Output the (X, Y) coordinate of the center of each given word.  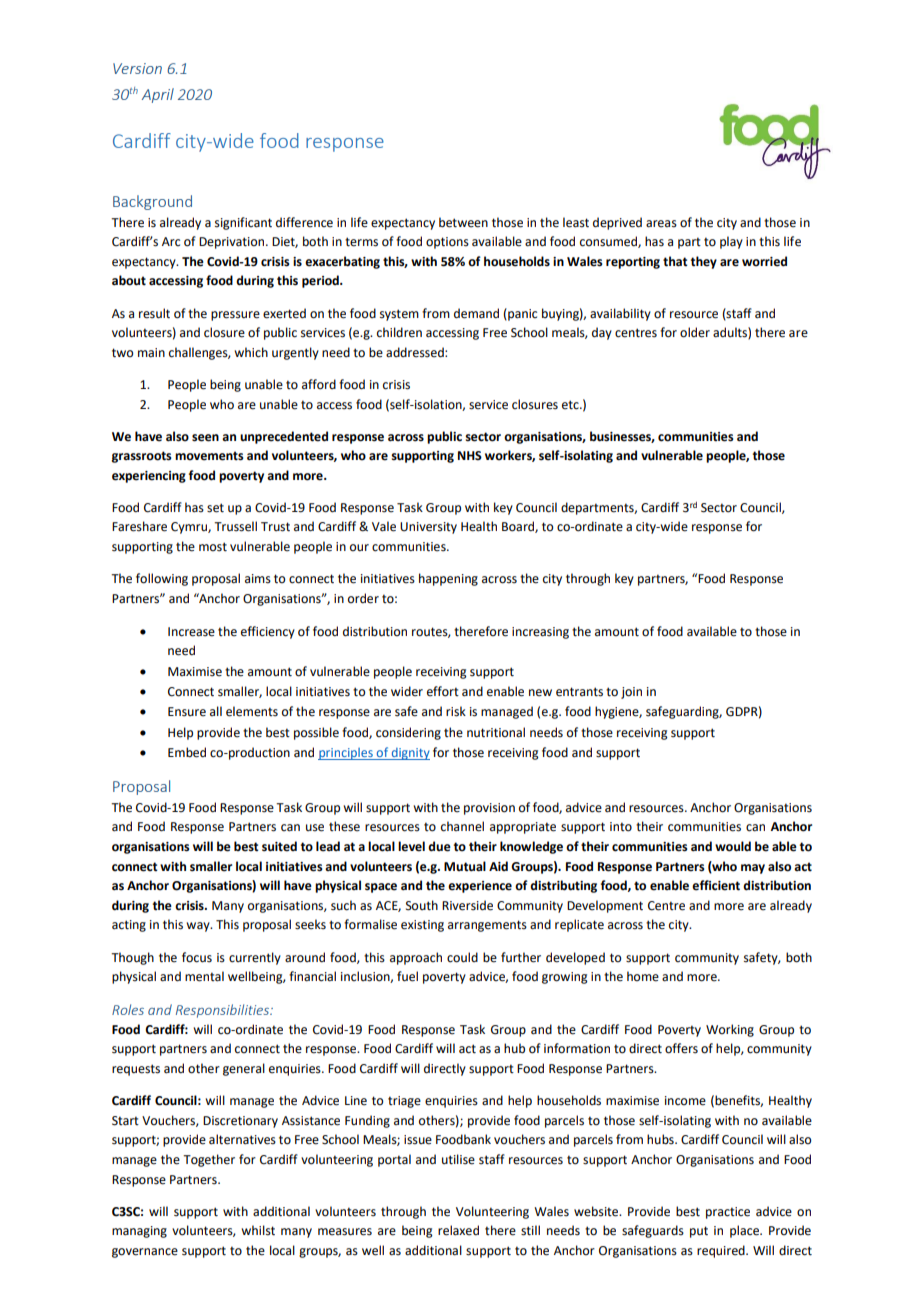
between (463, 222)
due (439, 846)
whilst (258, 1230)
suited (279, 846)
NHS (470, 456)
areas (661, 224)
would (733, 846)
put (699, 1232)
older (695, 332)
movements (209, 456)
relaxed (458, 1230)
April (158, 95)
